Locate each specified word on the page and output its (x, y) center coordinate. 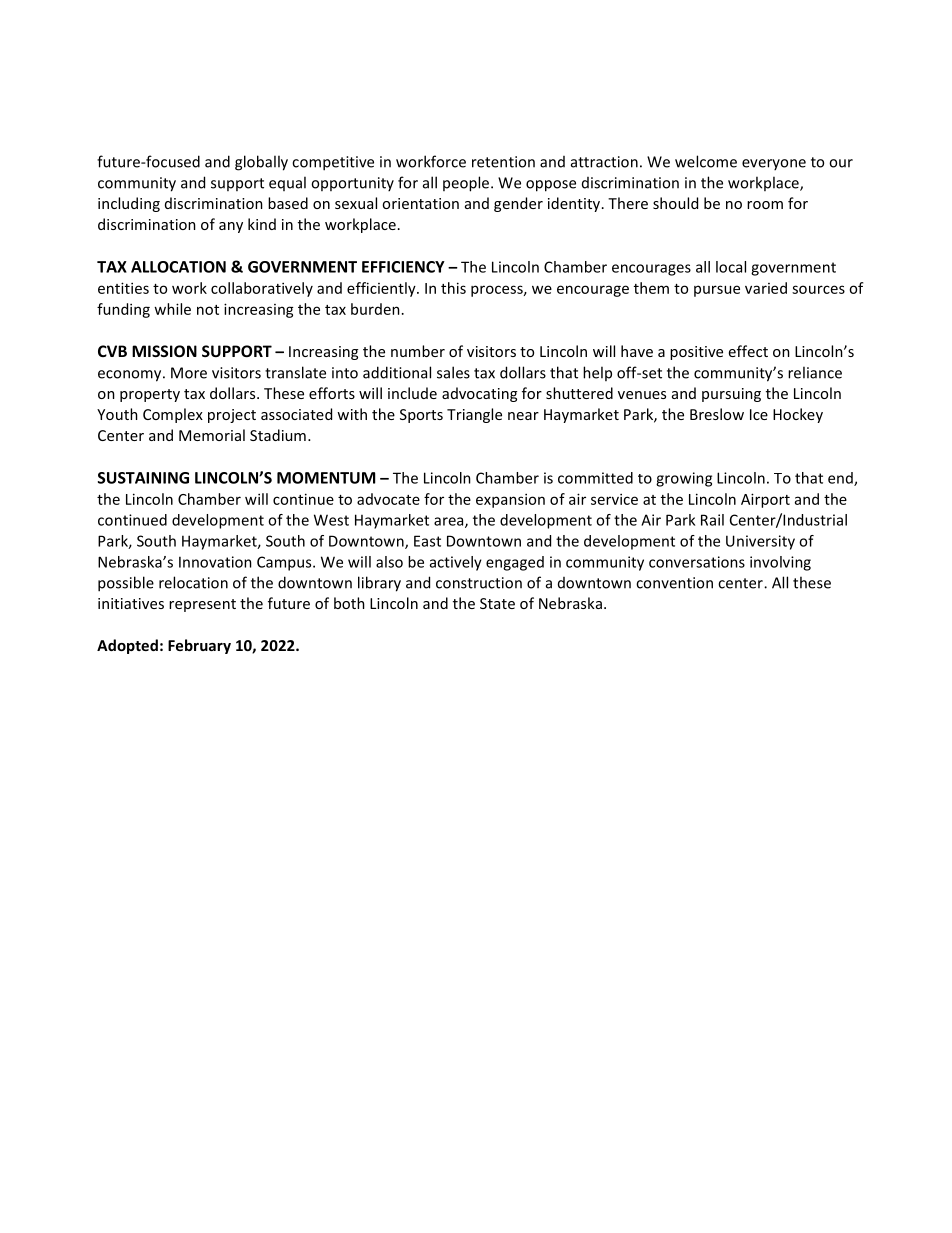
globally (261, 163)
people (467, 184)
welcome (706, 161)
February (199, 646)
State (497, 603)
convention (674, 583)
